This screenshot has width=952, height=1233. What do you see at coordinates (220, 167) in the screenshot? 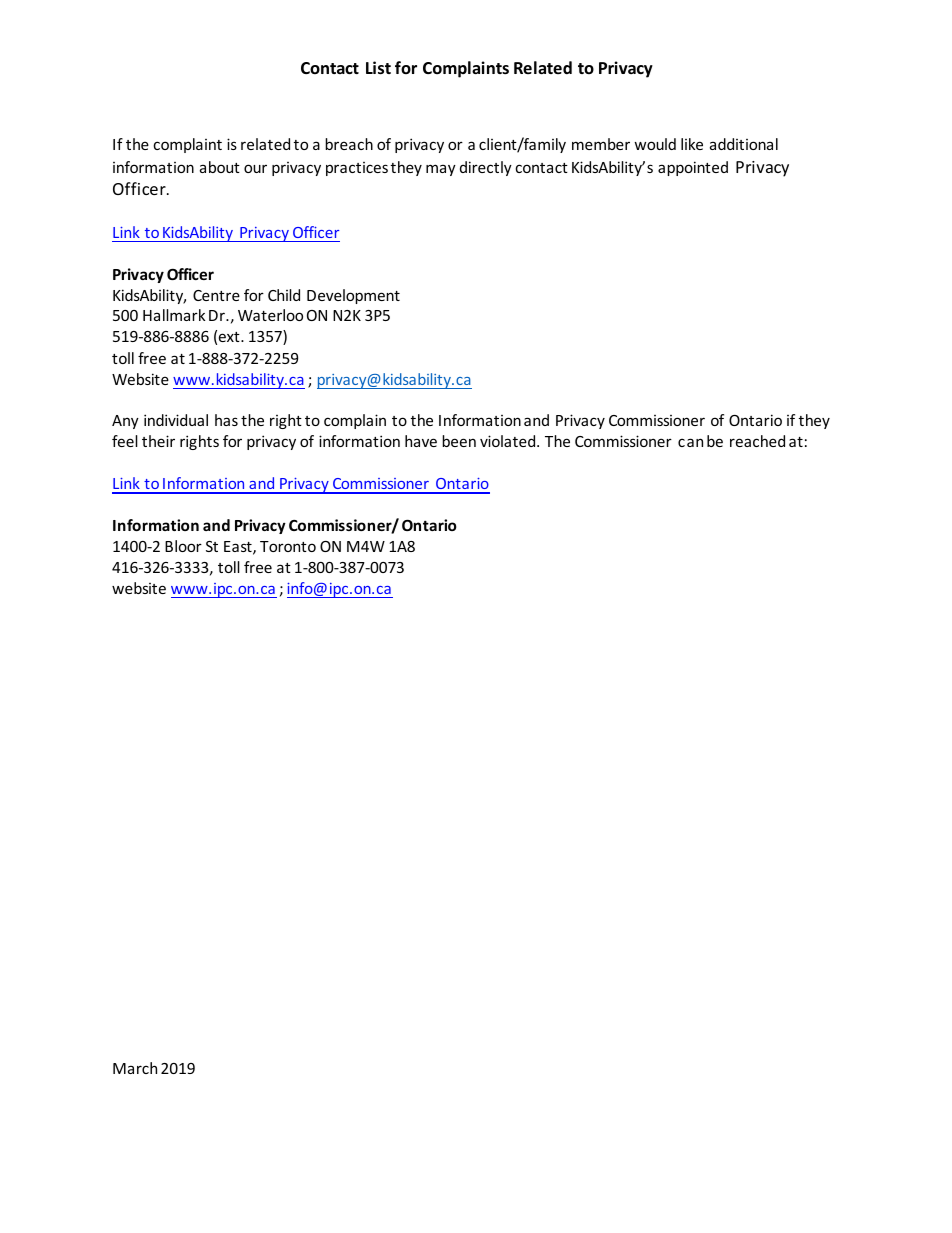
I see `about` at bounding box center [220, 167].
